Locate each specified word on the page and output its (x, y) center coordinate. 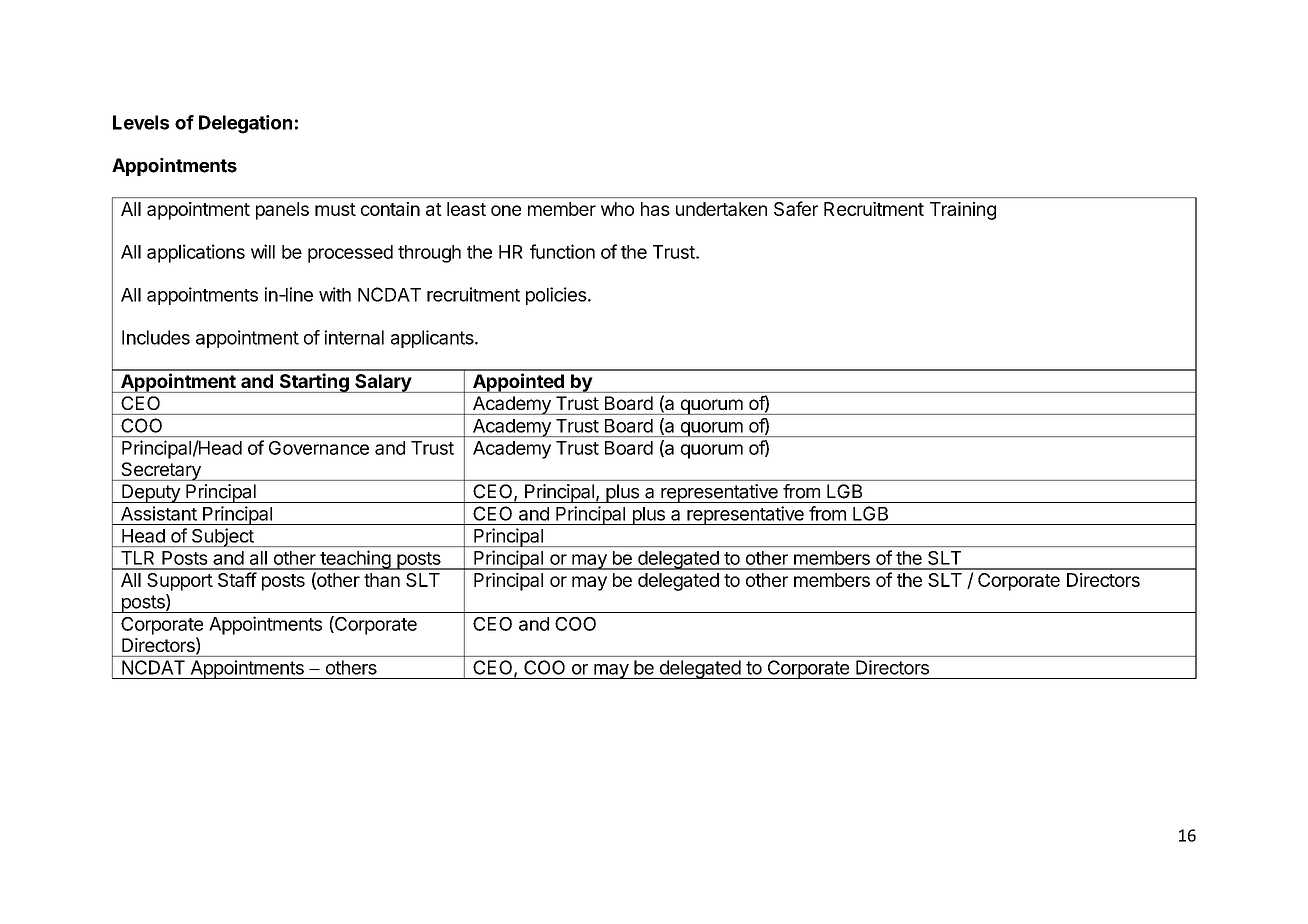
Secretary (161, 471)
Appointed (518, 383)
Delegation (245, 124)
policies (557, 296)
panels (282, 211)
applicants (433, 339)
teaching (355, 560)
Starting (314, 383)
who (617, 209)
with (335, 294)
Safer (796, 208)
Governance (319, 448)
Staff (237, 579)
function (562, 251)
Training (963, 211)
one (506, 210)
